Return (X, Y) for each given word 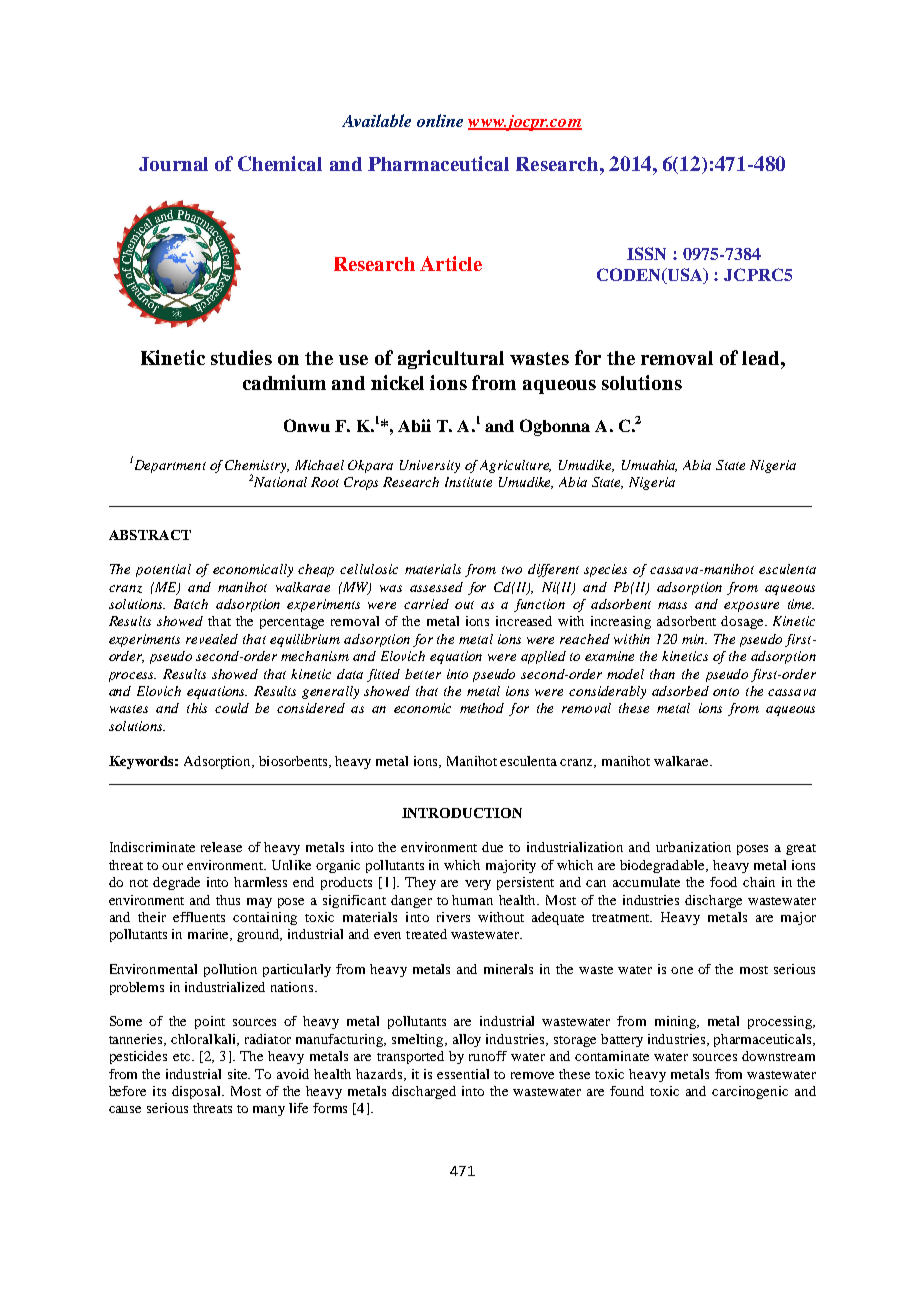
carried (426, 604)
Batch (191, 604)
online (440, 120)
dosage (743, 622)
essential (463, 1074)
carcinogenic (750, 1092)
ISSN (646, 253)
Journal (173, 164)
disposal (197, 1092)
